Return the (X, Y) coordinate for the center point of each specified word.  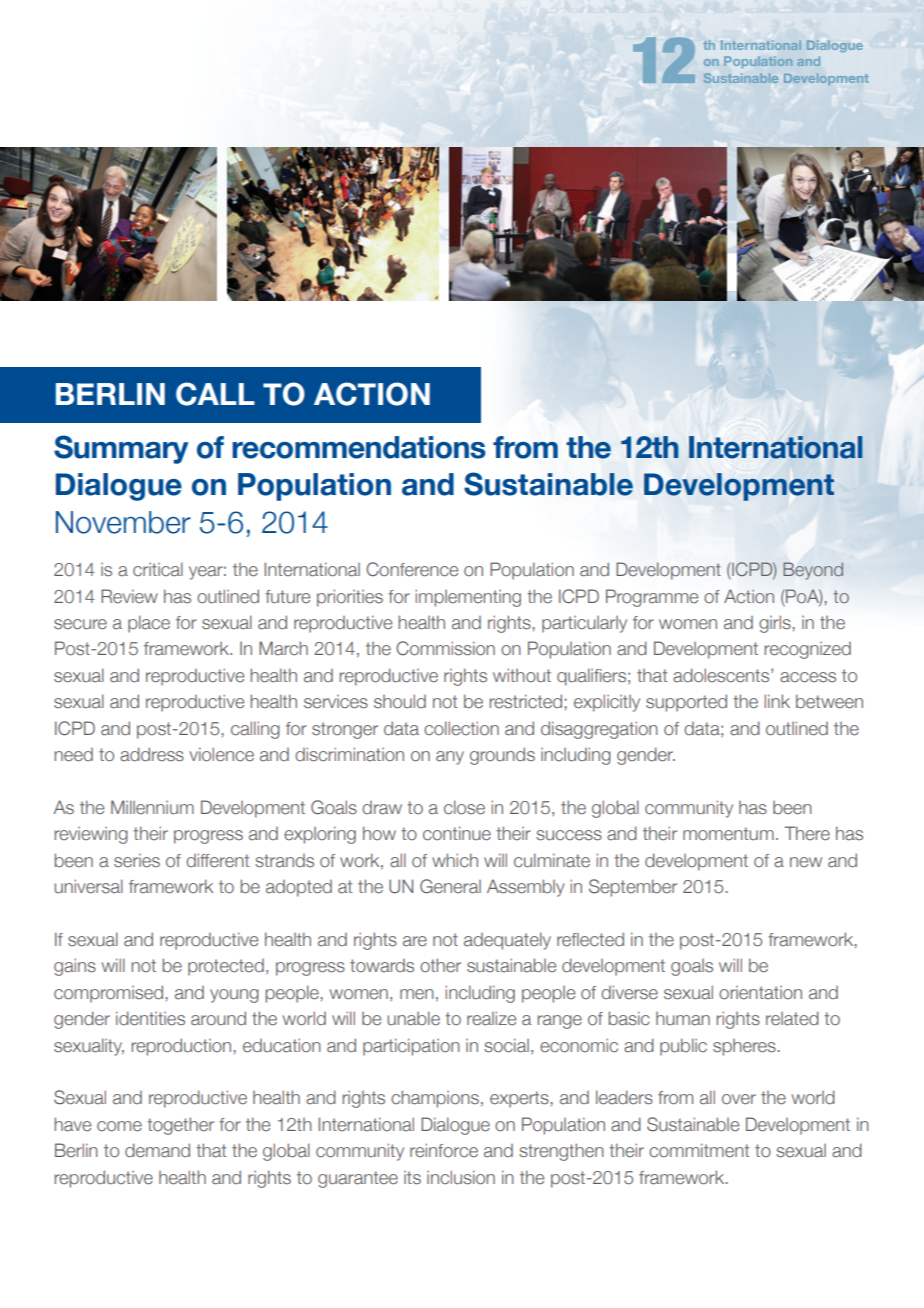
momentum (728, 834)
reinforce (444, 1150)
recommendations (359, 447)
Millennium (152, 807)
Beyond (813, 571)
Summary (121, 449)
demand (157, 1150)
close (464, 807)
